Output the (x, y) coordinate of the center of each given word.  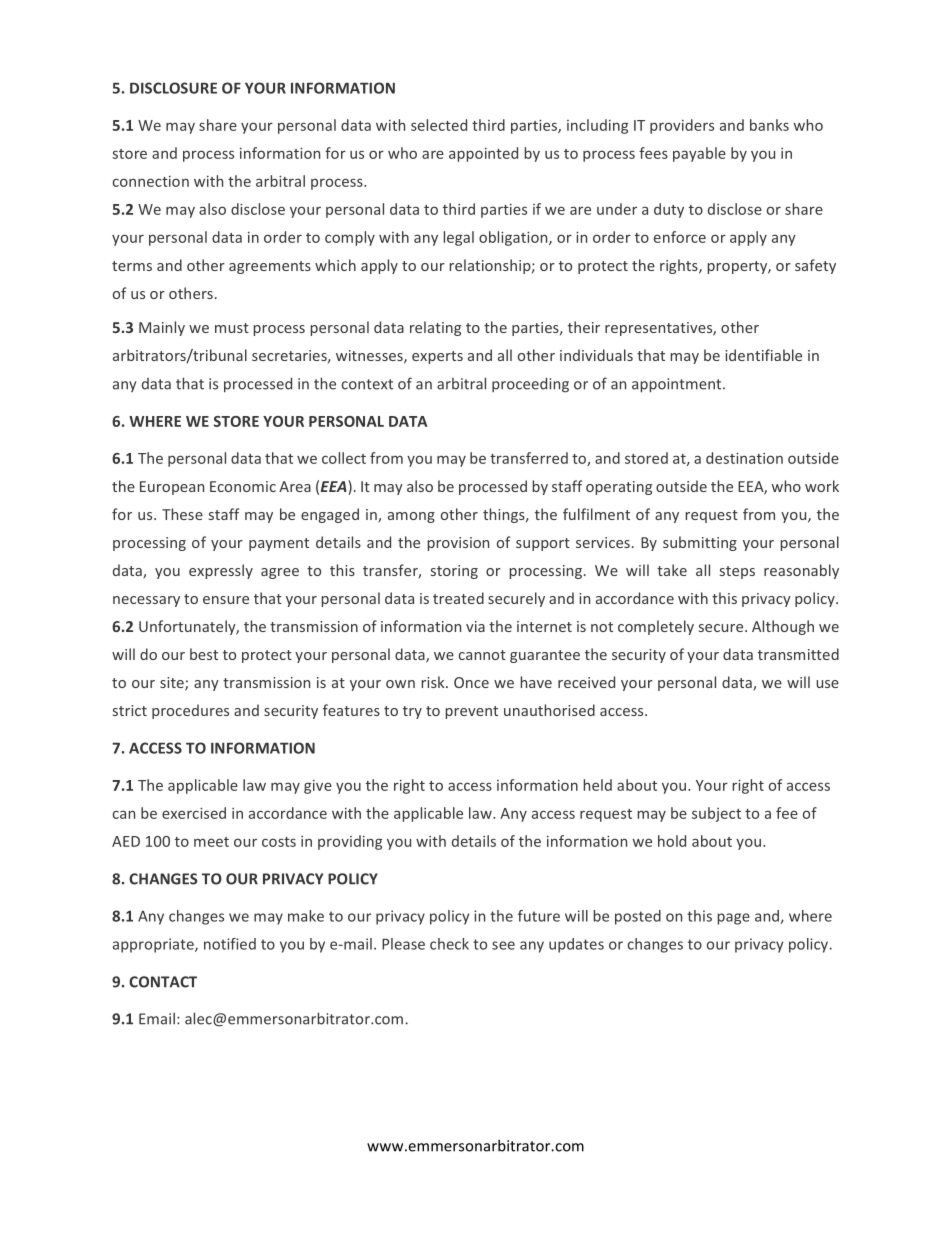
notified (230, 944)
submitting (700, 543)
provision (458, 544)
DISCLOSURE (173, 88)
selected (439, 125)
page (734, 919)
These (182, 514)
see (503, 945)
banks (769, 125)
